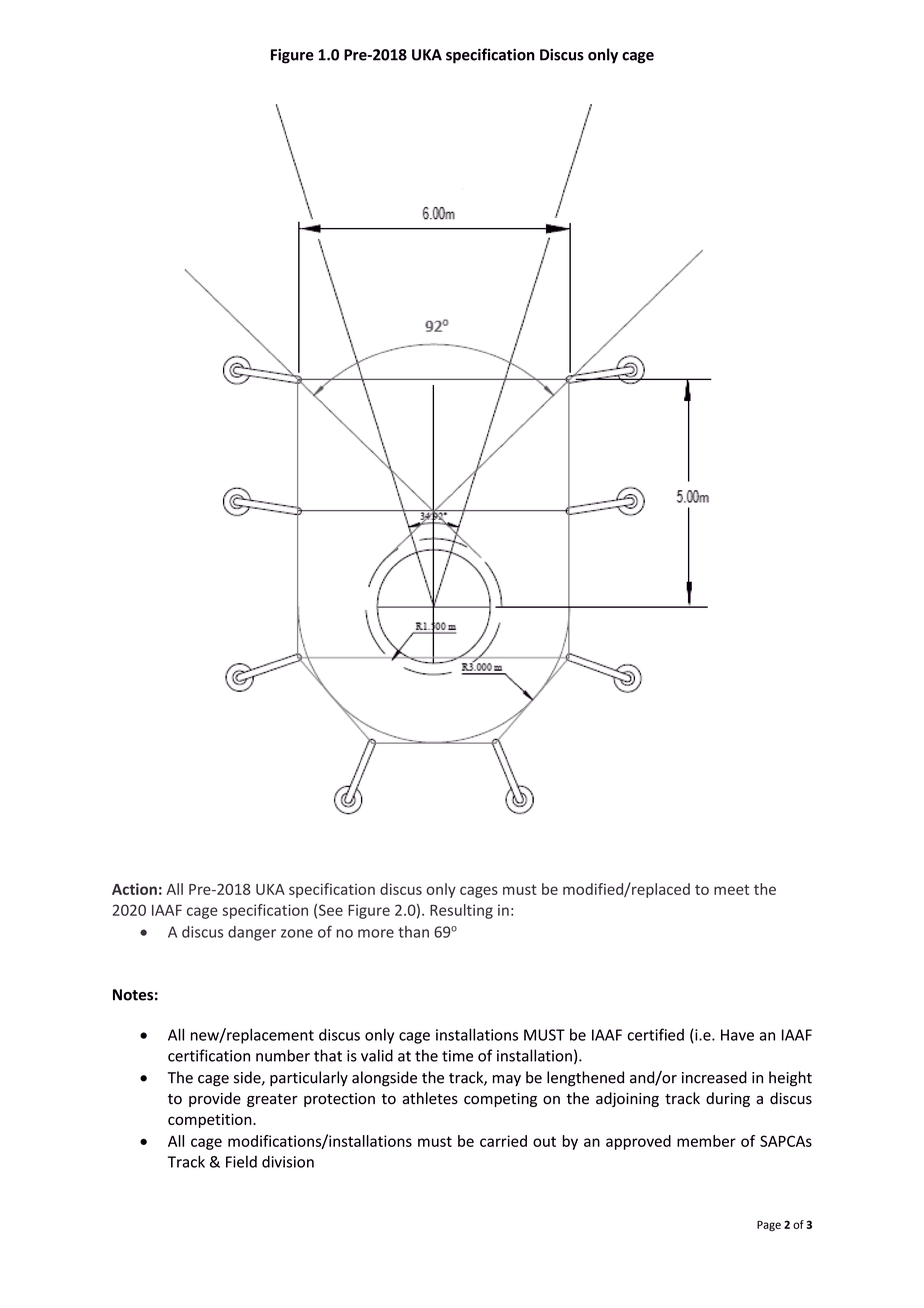 The width and height of the screenshot is (924, 1308). What do you see at coordinates (457, 1056) in the screenshot?
I see `time` at bounding box center [457, 1056].
